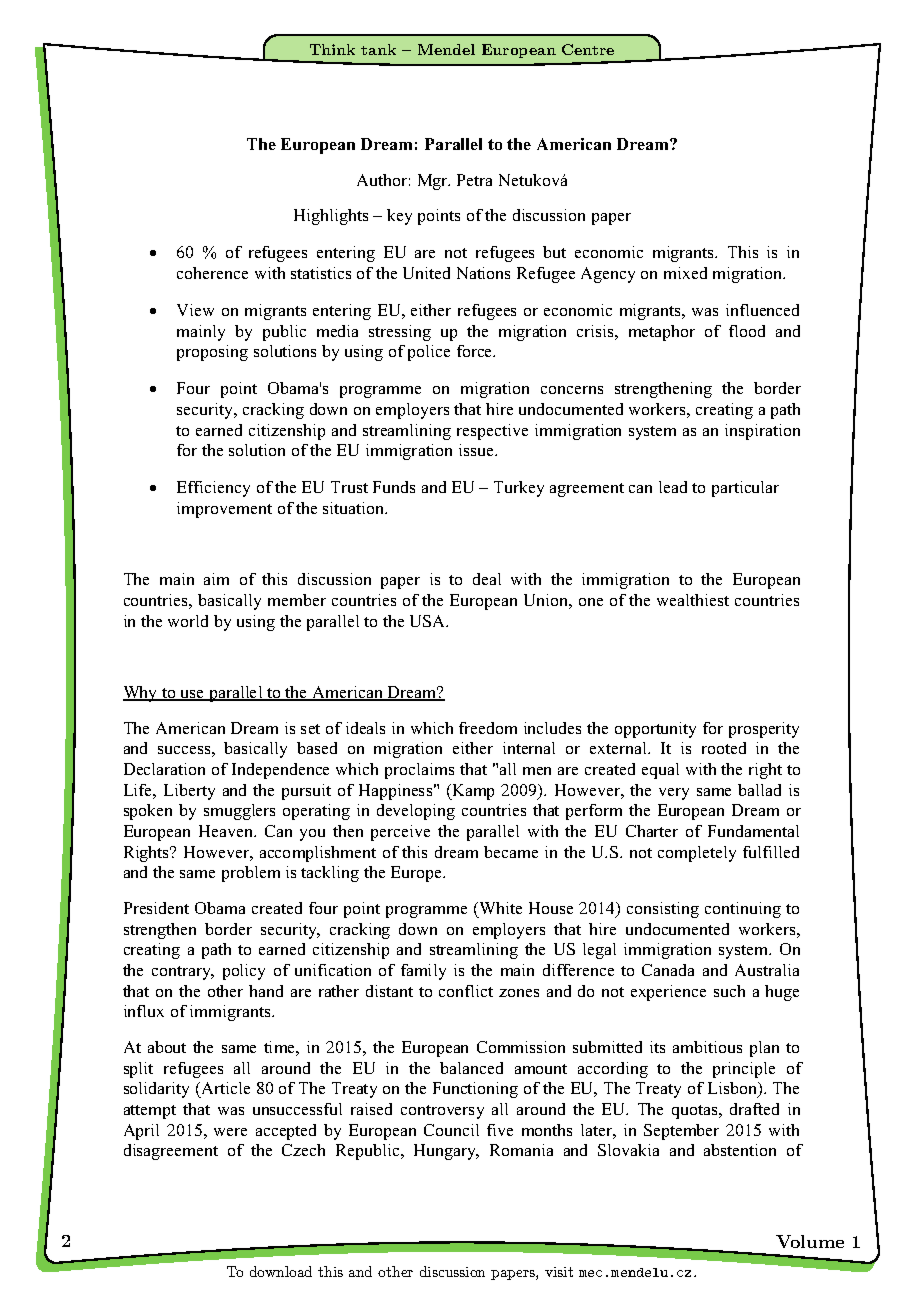 This document has height=1308, width=924. Describe the element at coordinates (474, 180) in the document. I see `Petra` at that location.
